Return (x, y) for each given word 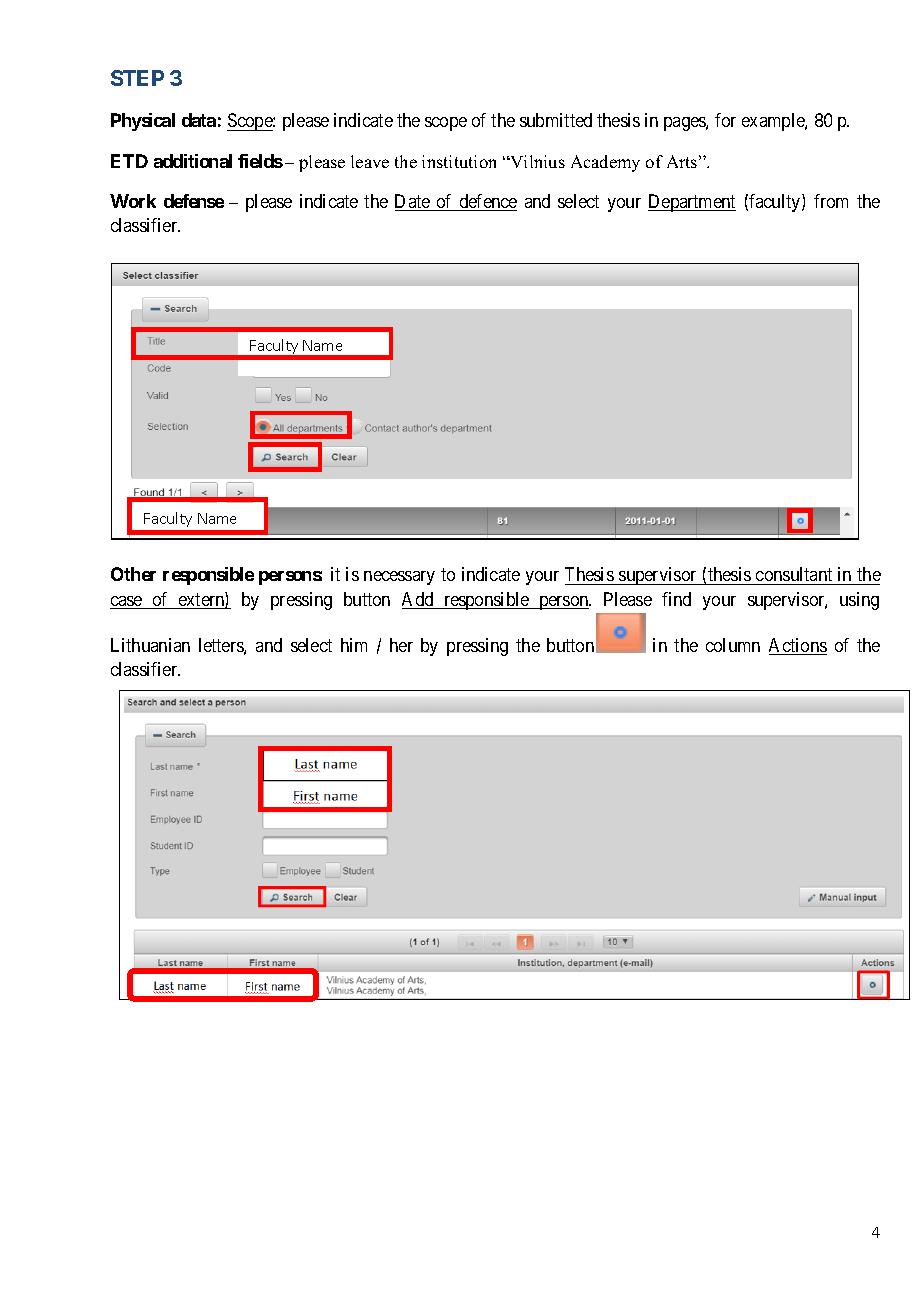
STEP (137, 78)
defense (194, 201)
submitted (556, 120)
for (725, 120)
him (354, 645)
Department (692, 203)
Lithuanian (150, 645)
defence (487, 202)
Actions (798, 646)
